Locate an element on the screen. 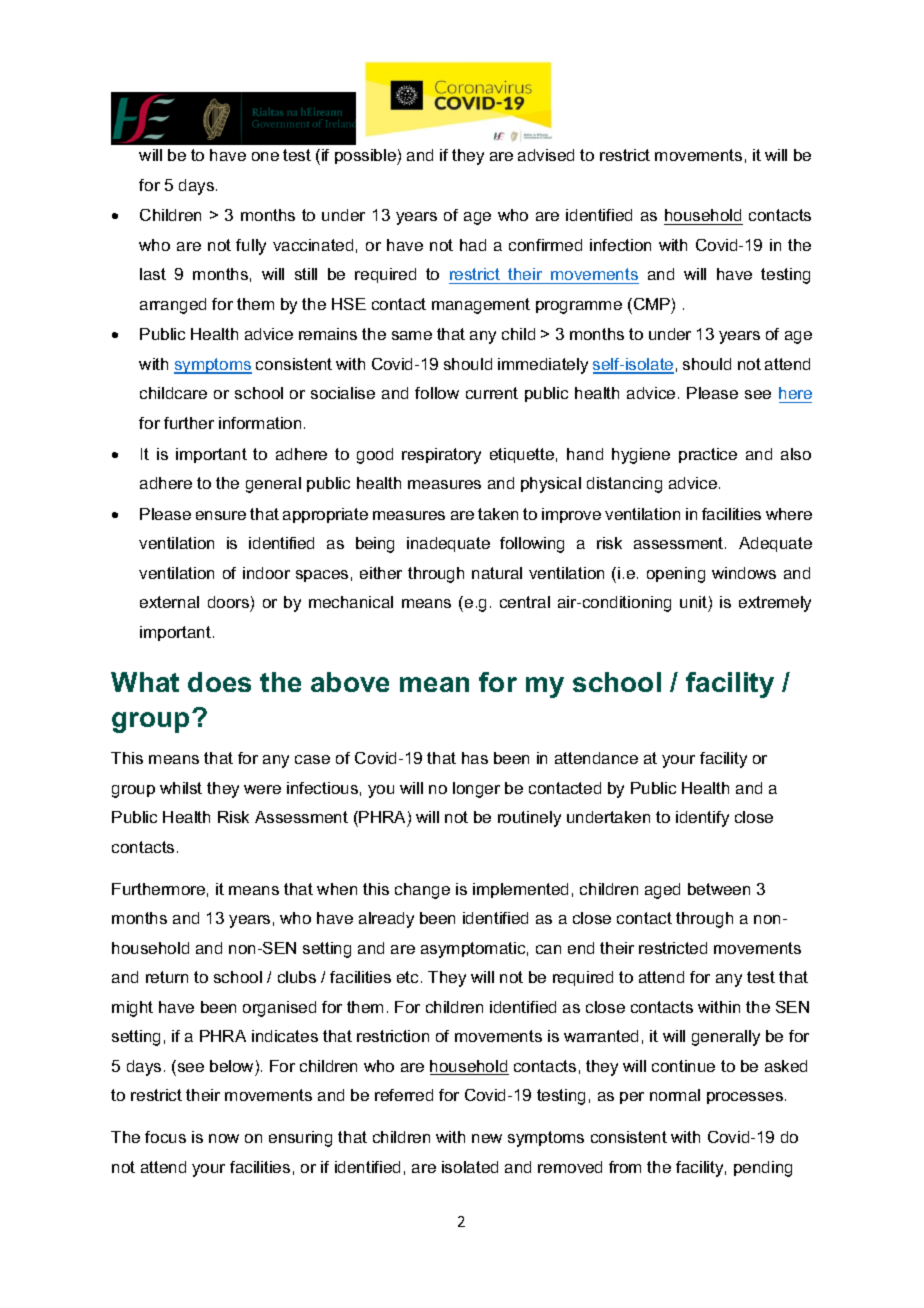  one is located at coordinates (265, 156).
